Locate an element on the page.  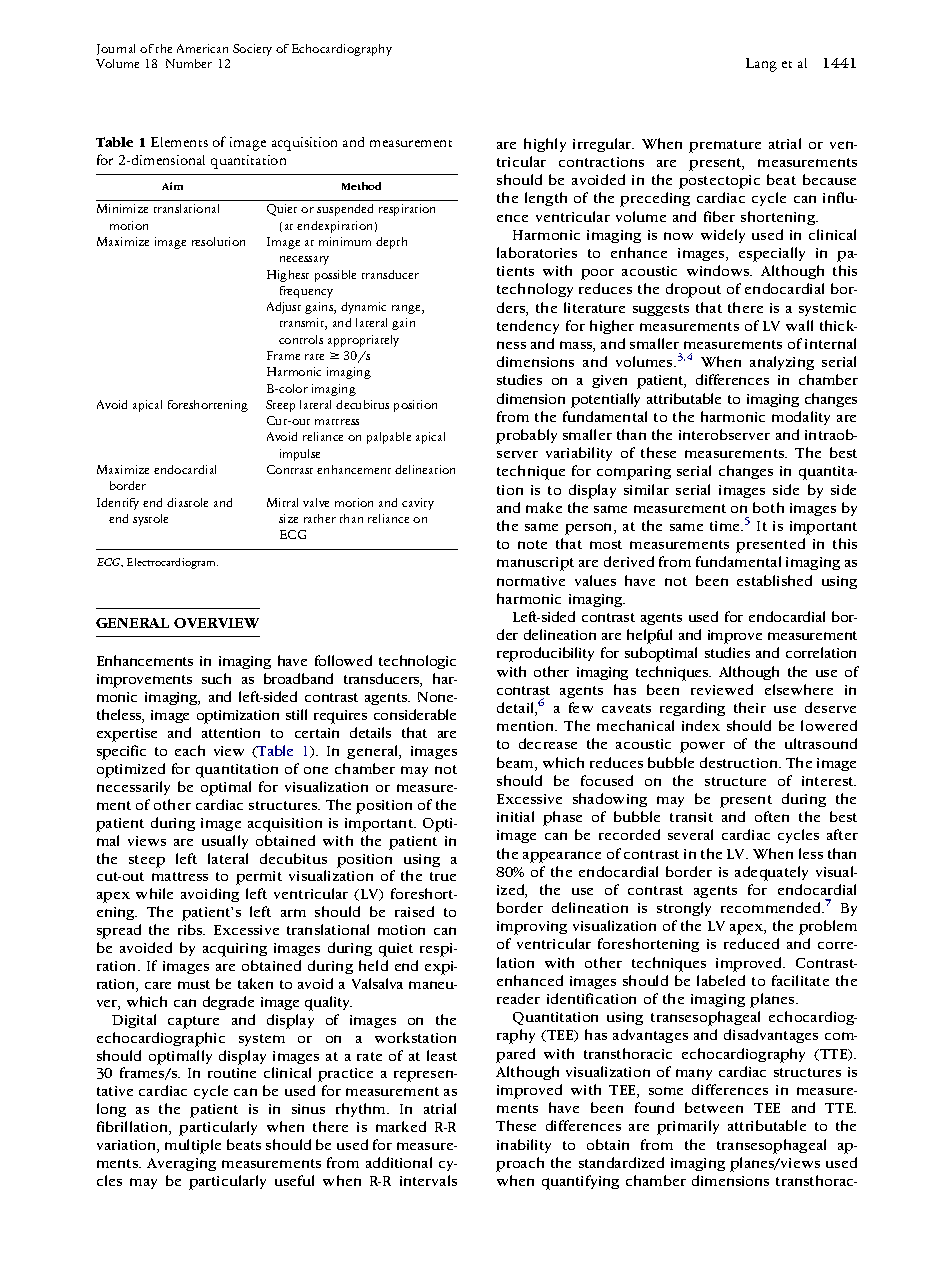
Adjust is located at coordinates (284, 308).
